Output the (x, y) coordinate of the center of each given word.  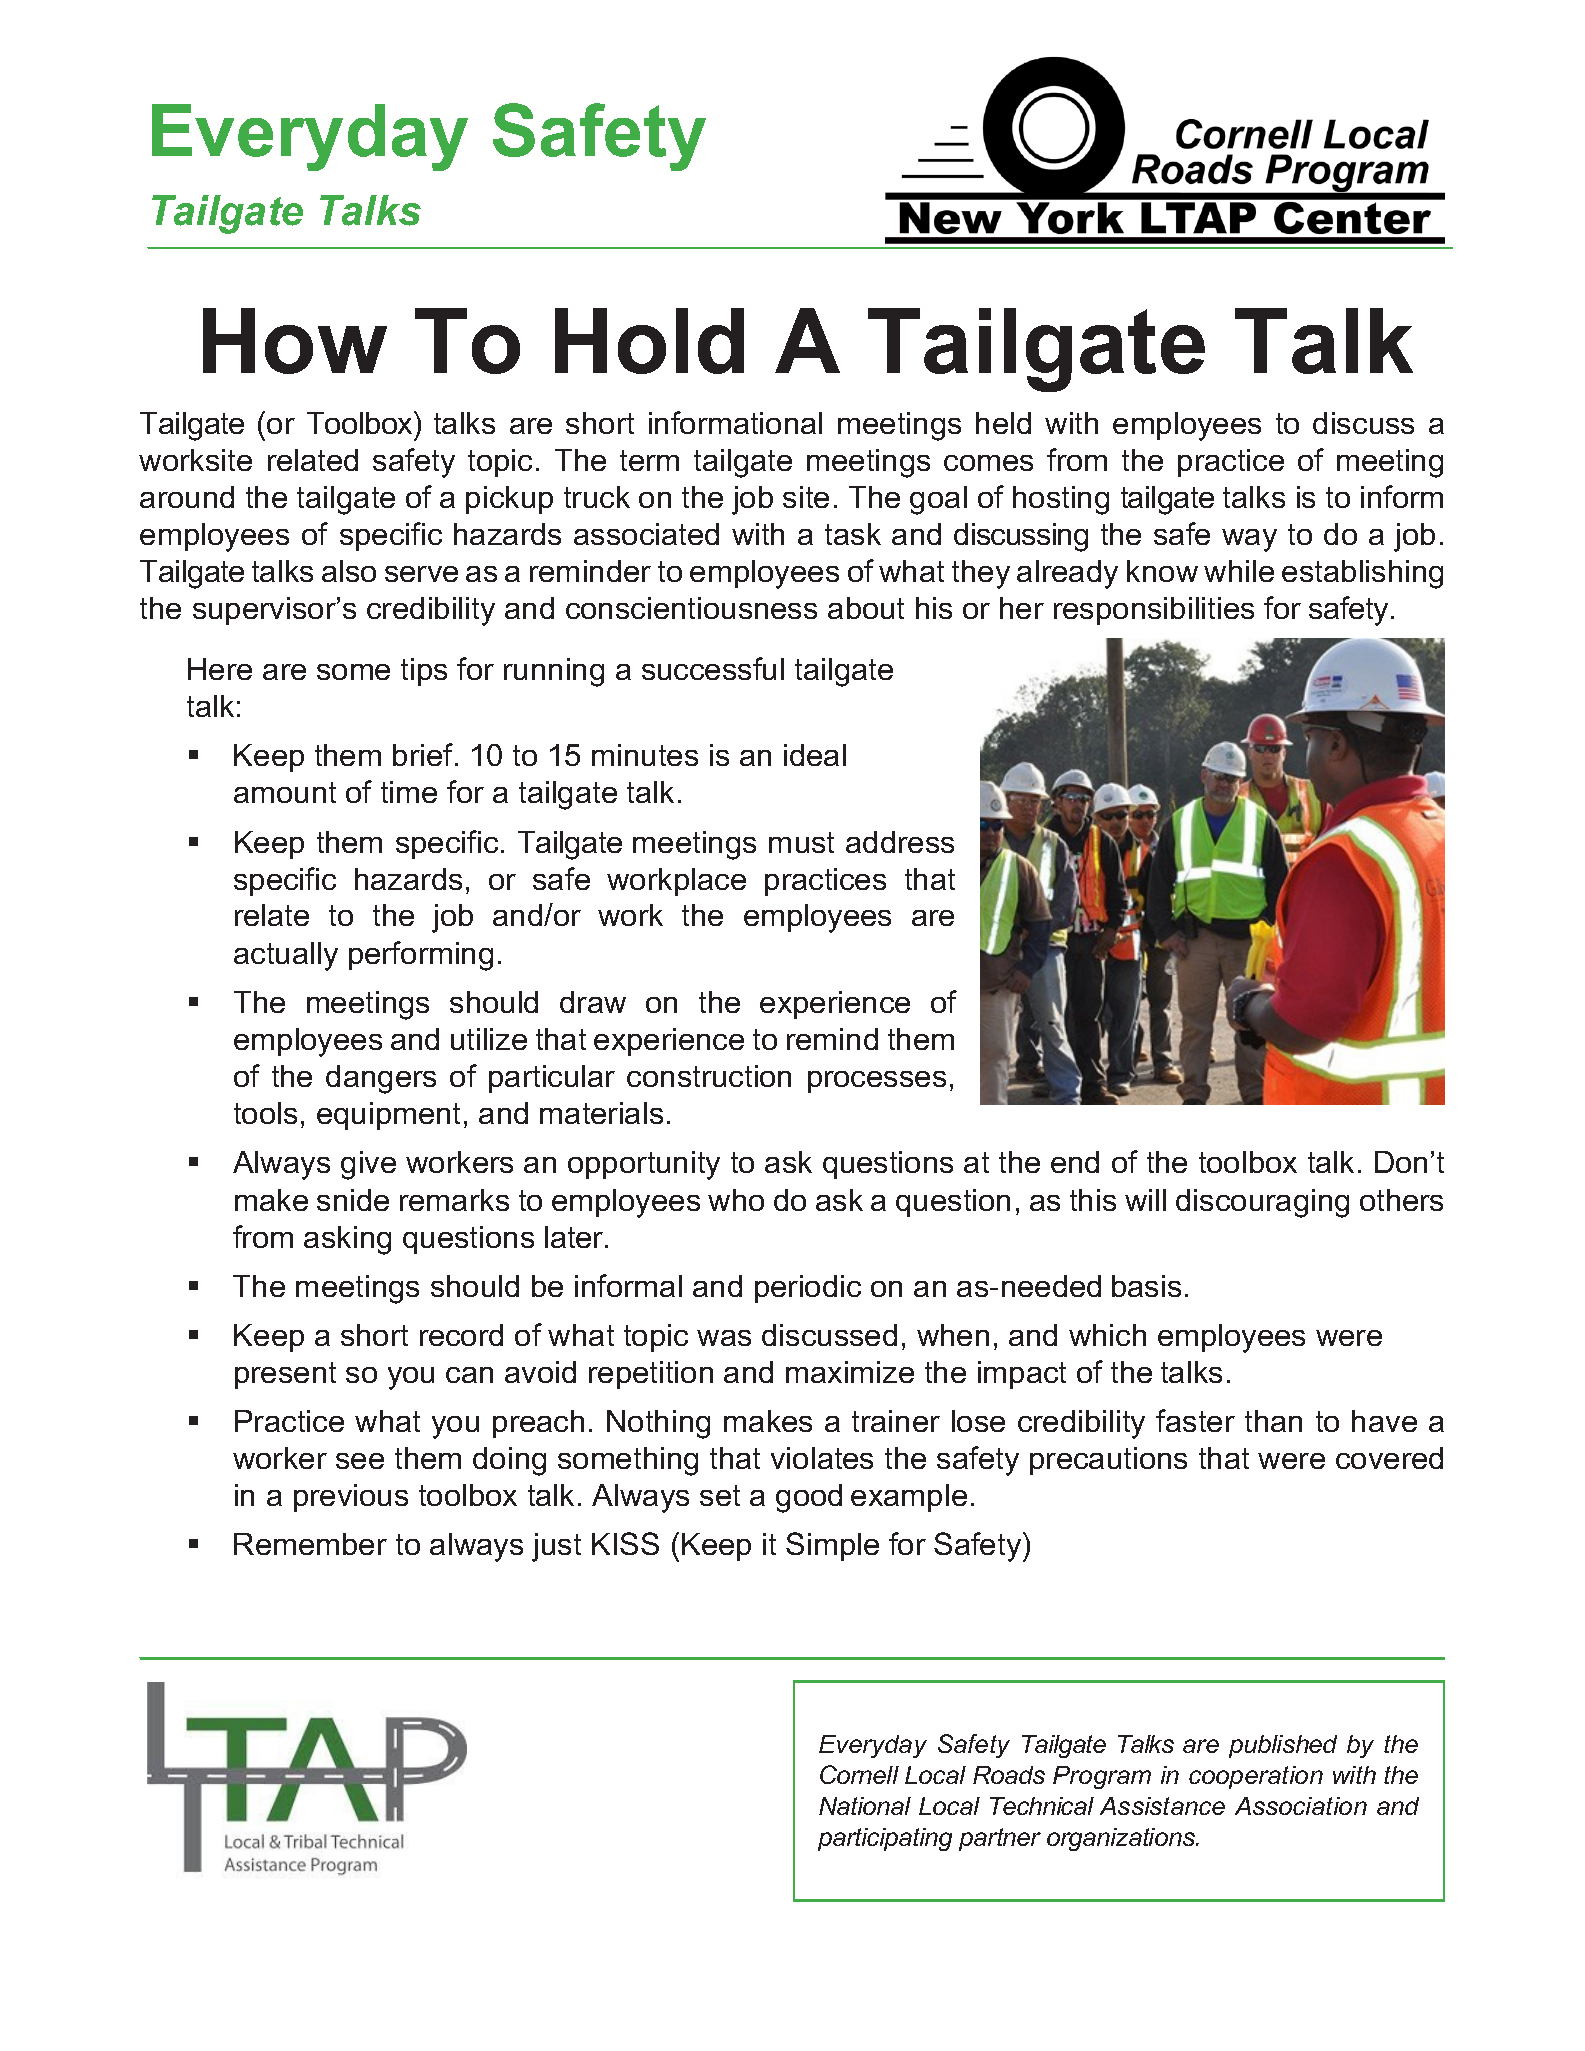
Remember (310, 1544)
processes (877, 1082)
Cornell (859, 1774)
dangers (381, 1079)
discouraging (1262, 1203)
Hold (649, 341)
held (1003, 423)
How (295, 341)
